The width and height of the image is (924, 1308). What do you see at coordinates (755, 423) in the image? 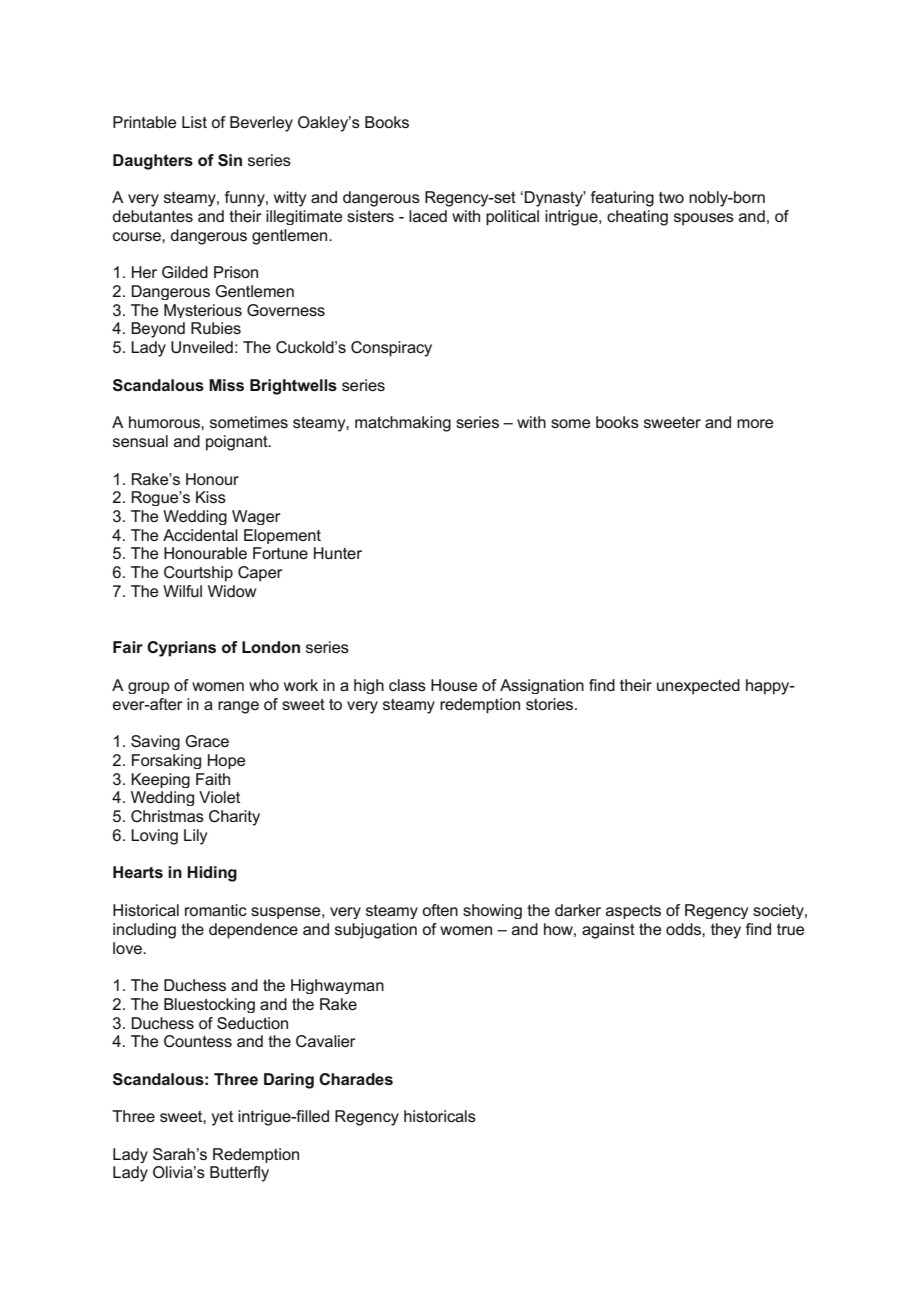
I see `more` at bounding box center [755, 423].
